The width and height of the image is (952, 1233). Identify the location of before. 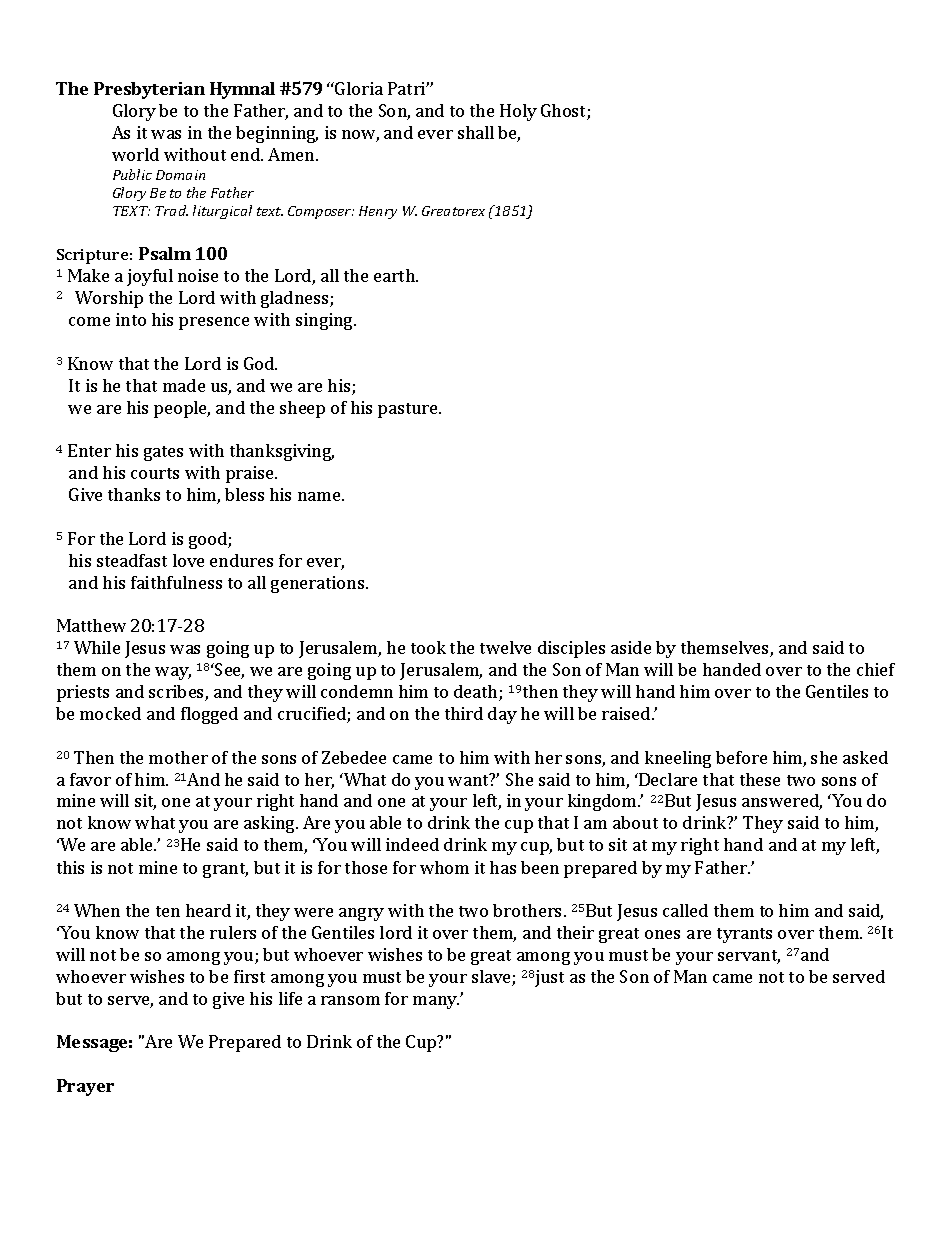
(741, 757).
